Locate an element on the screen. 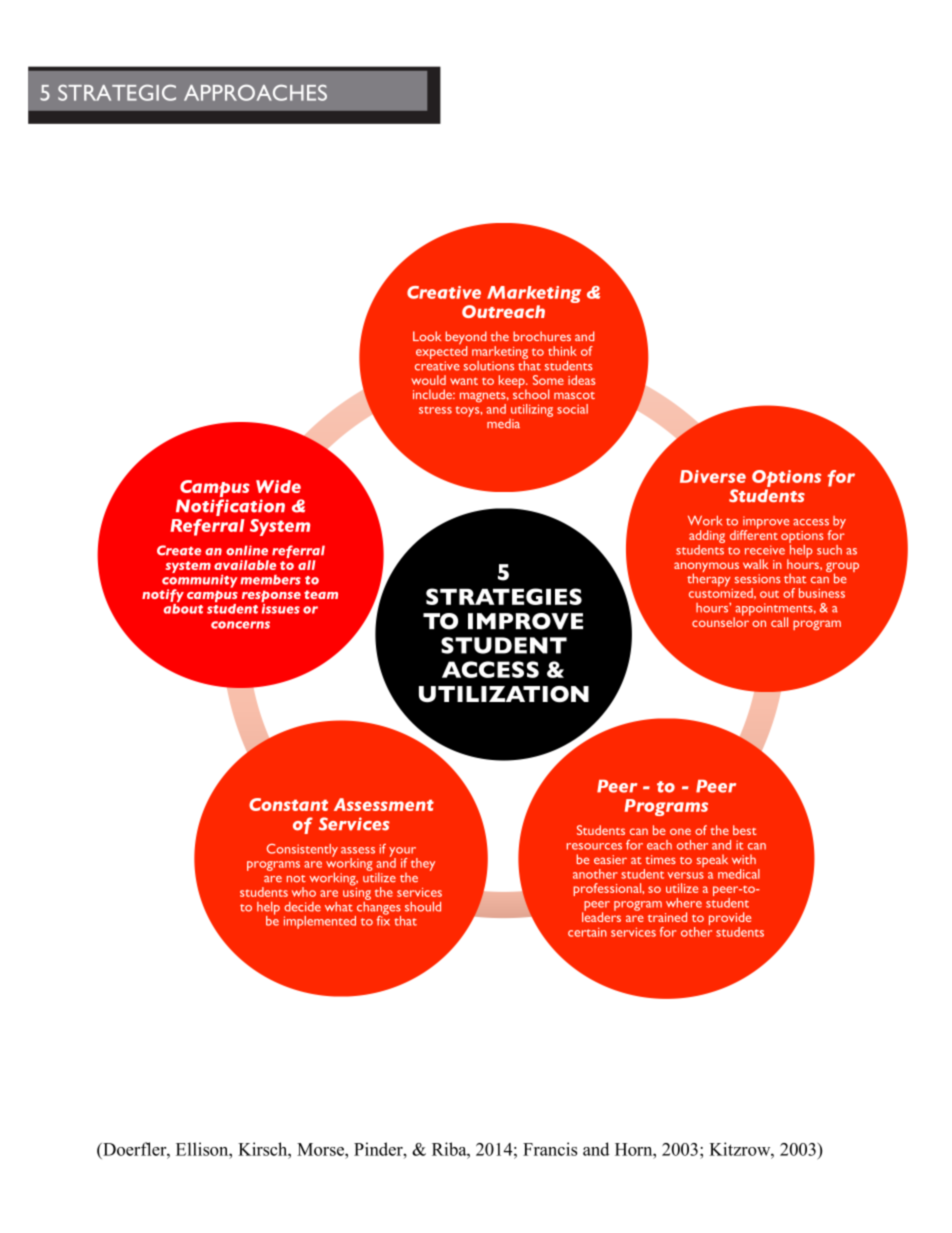 The image size is (952, 1233). Morse is located at coordinates (321, 1149).
